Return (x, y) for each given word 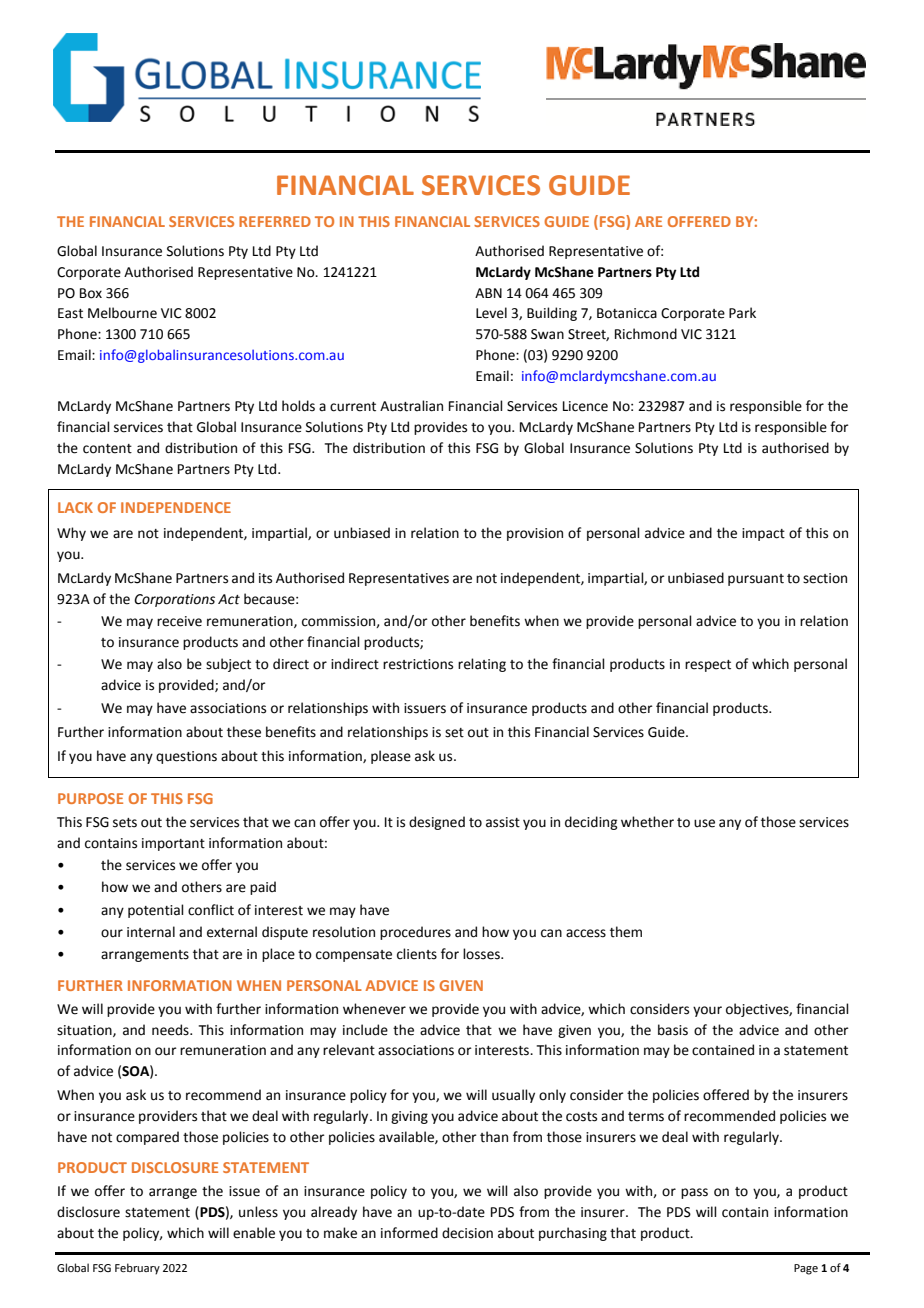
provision (535, 534)
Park (742, 313)
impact (763, 534)
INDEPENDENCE (176, 507)
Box (91, 293)
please (391, 757)
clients (417, 954)
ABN (488, 293)
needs (171, 1030)
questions (186, 757)
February (137, 1269)
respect (708, 666)
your (707, 1011)
